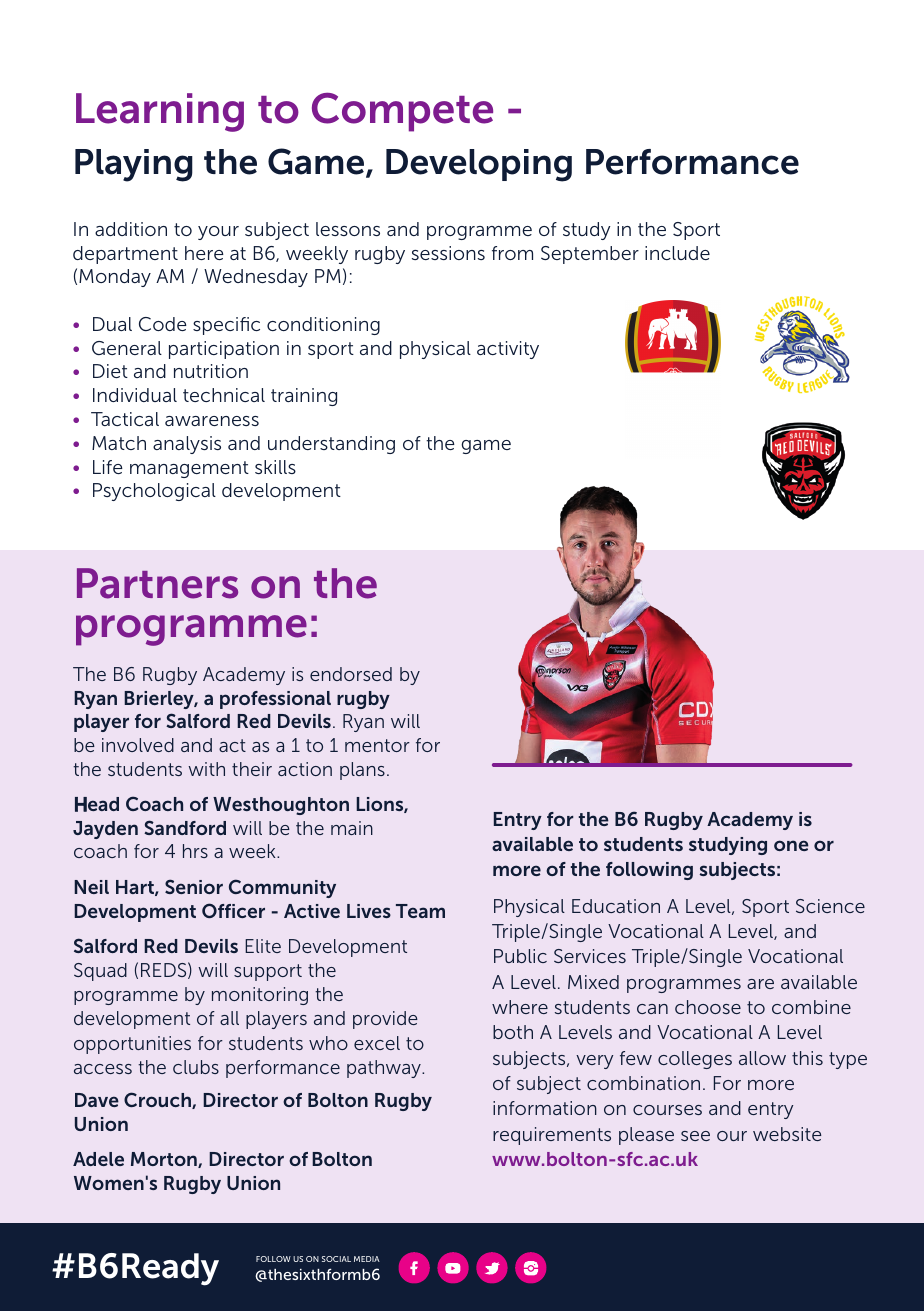 This image has width=924, height=1311. What do you see at coordinates (479, 165) in the image?
I see `Developing` at bounding box center [479, 165].
